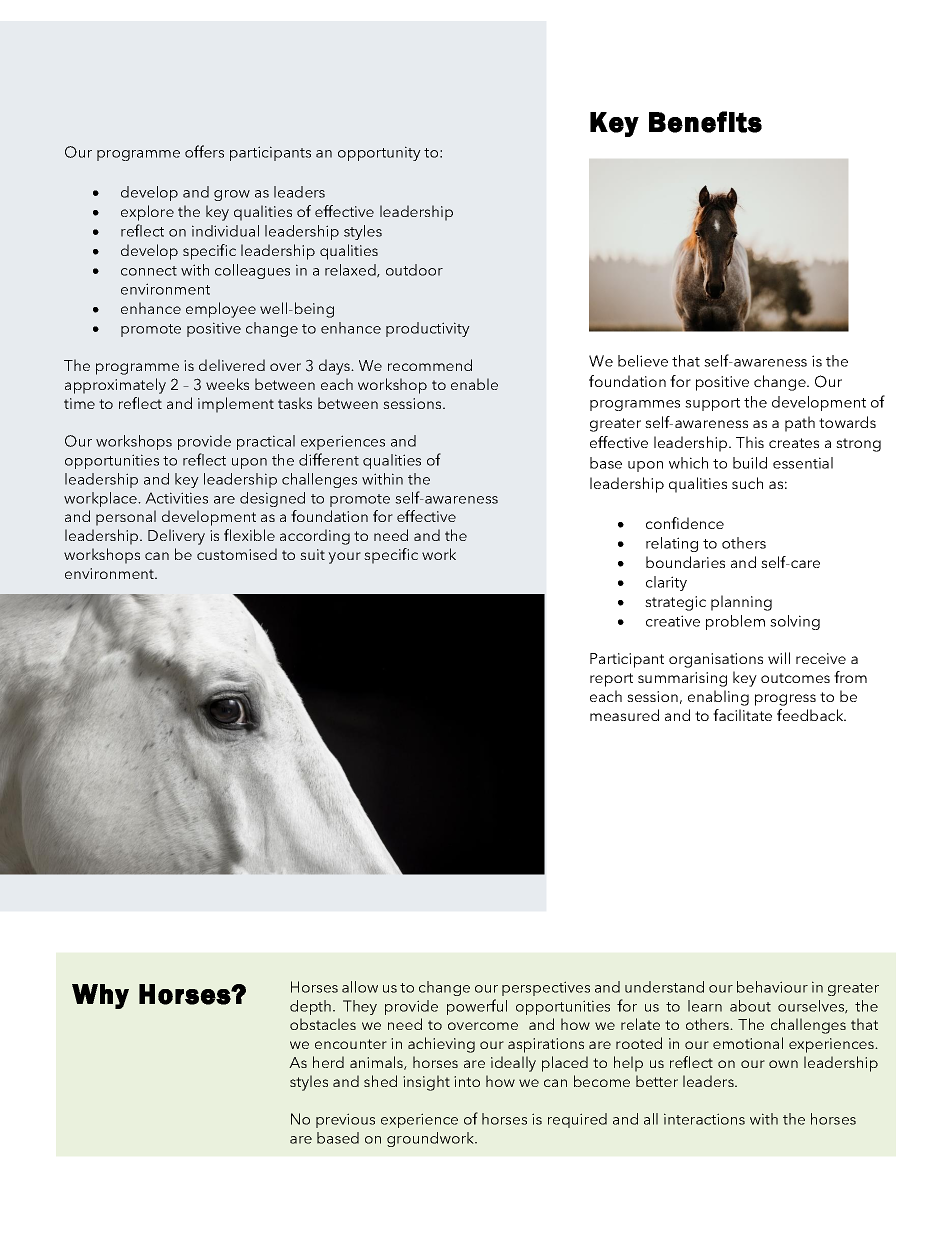 Image resolution: width=952 pixels, height=1233 pixels. Describe the element at coordinates (467, 1081) in the screenshot. I see `into` at that location.
